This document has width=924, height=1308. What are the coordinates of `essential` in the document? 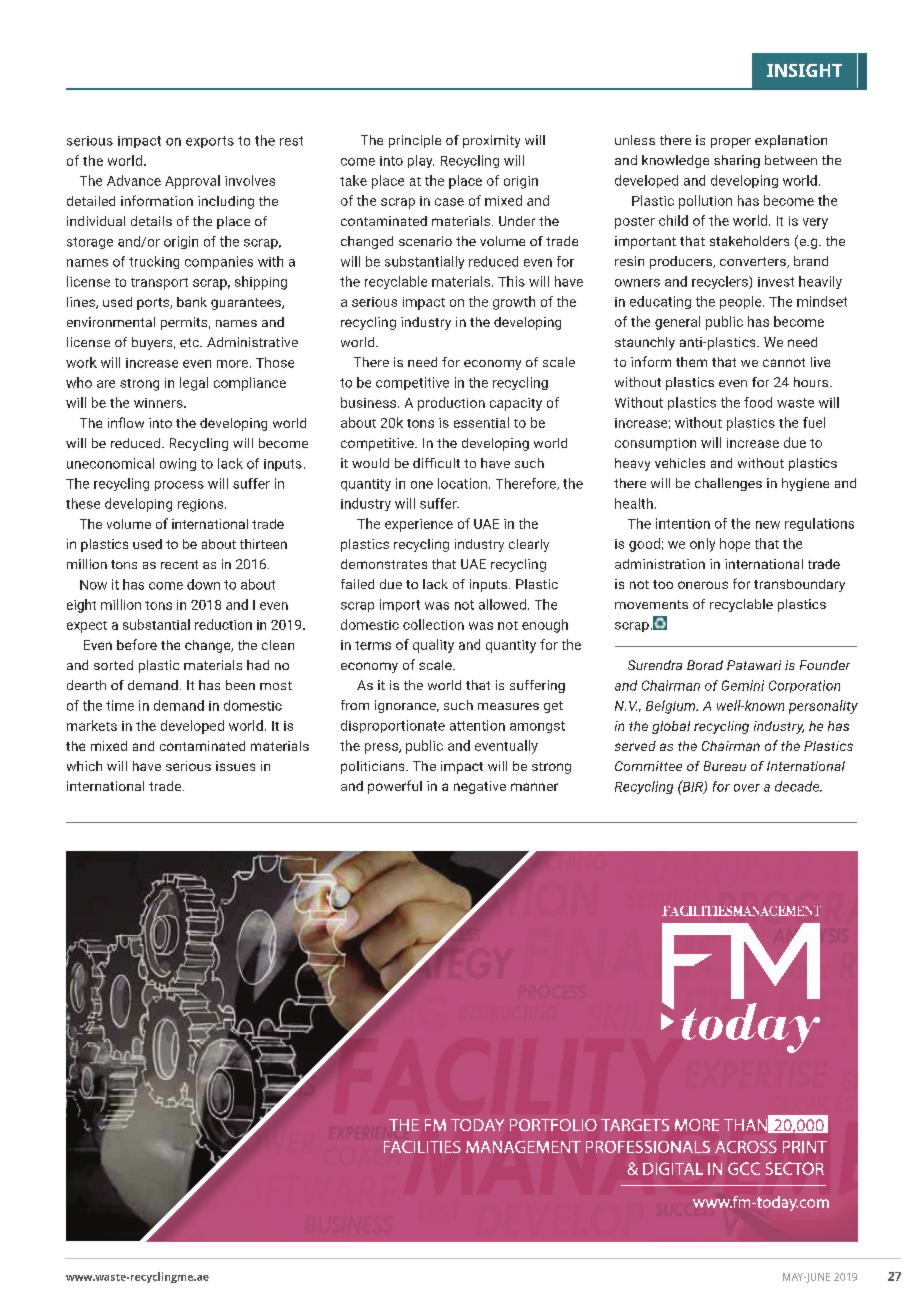 It's located at (481, 422).
